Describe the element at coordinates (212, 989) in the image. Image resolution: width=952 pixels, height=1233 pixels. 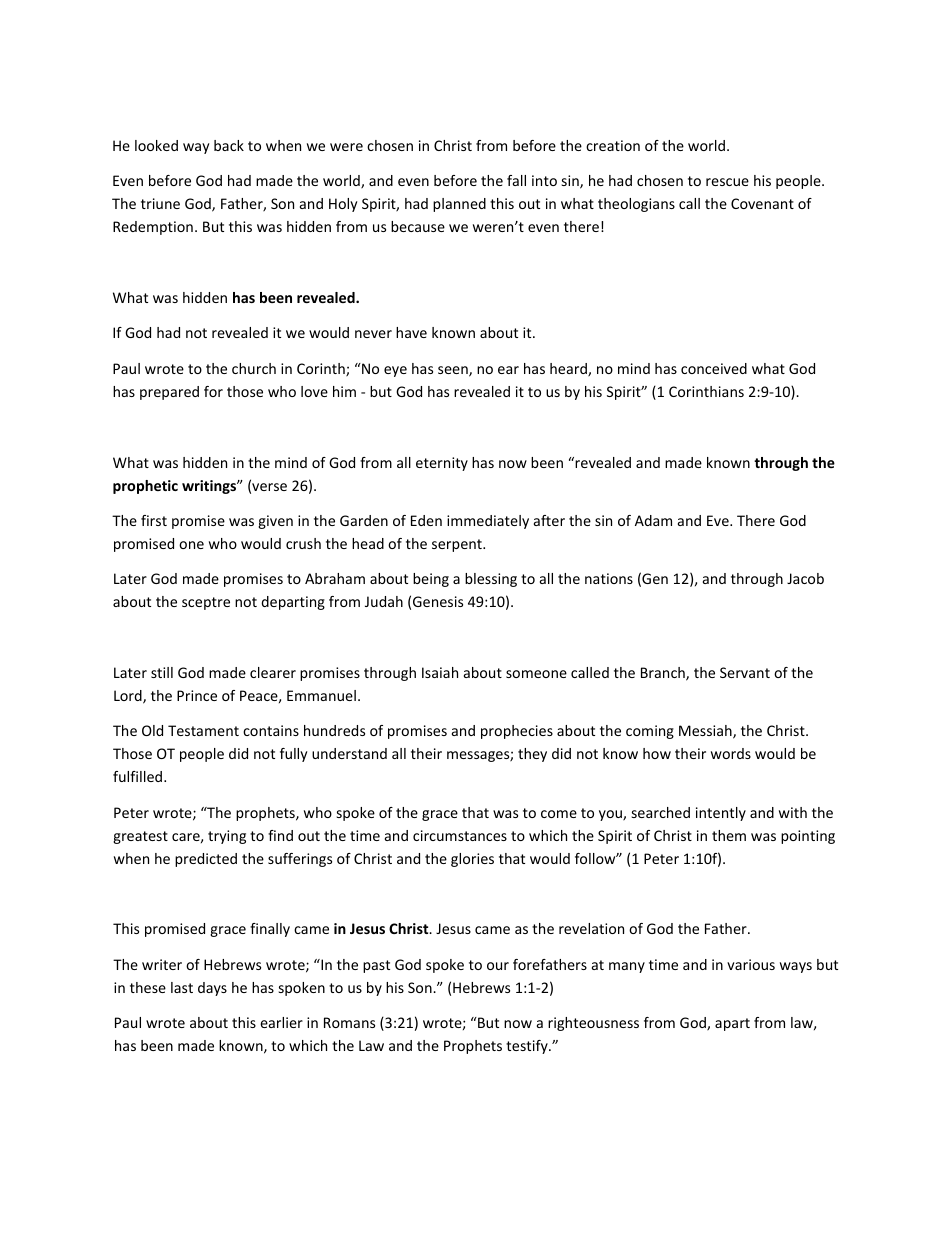
I see `days` at that location.
